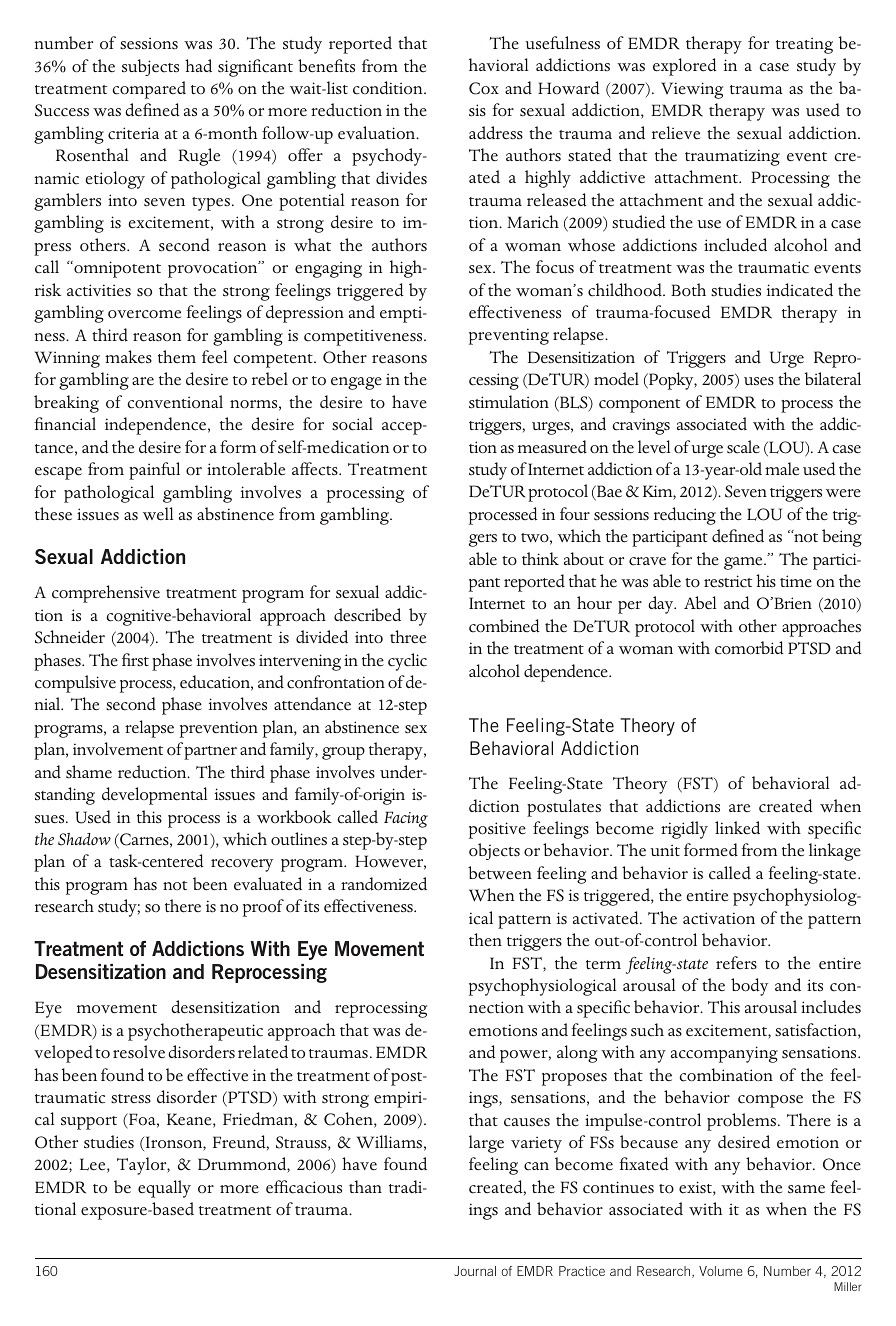  I want to click on equally, so click(164, 1189).
